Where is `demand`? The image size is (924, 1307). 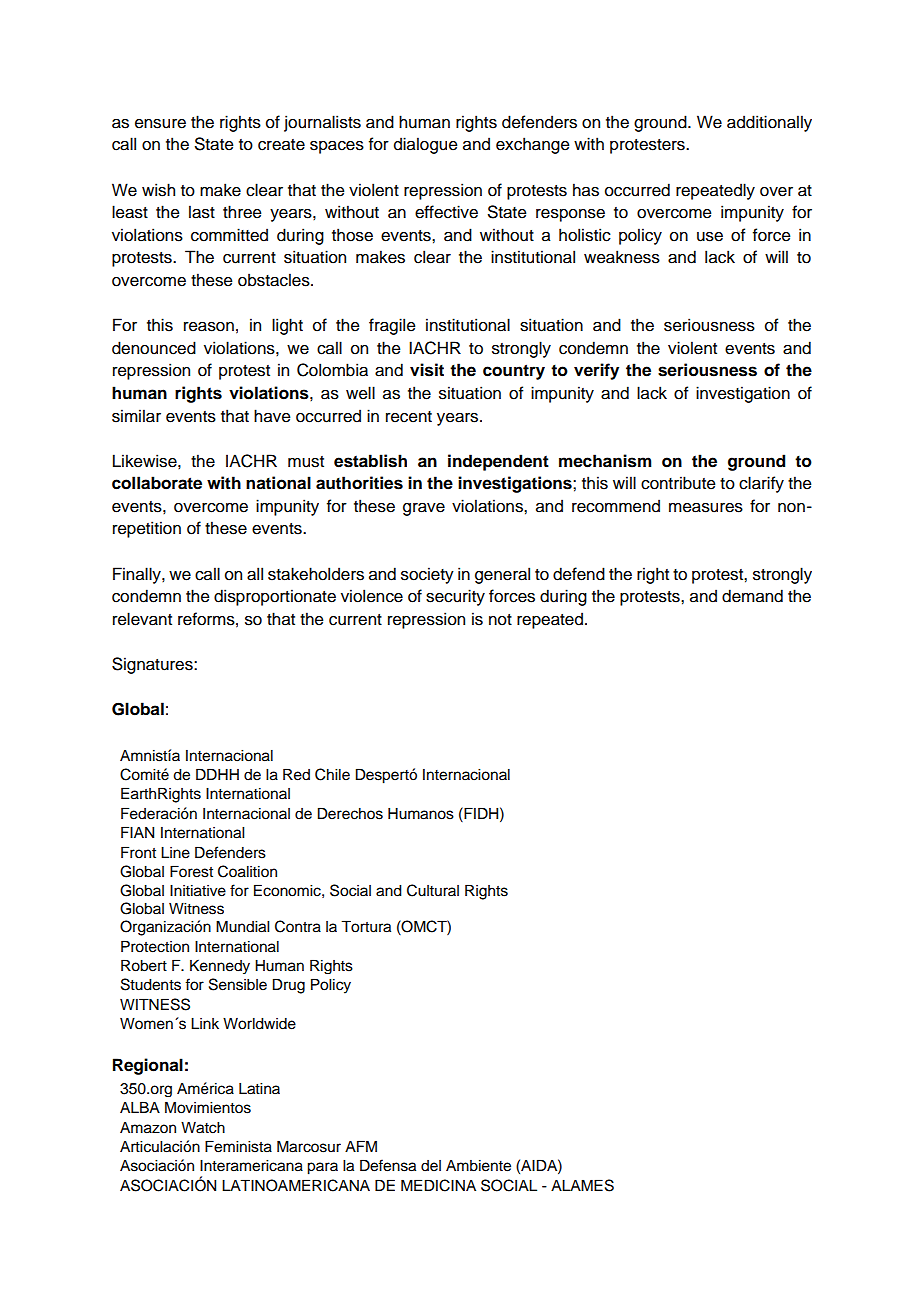 demand is located at coordinates (752, 596).
